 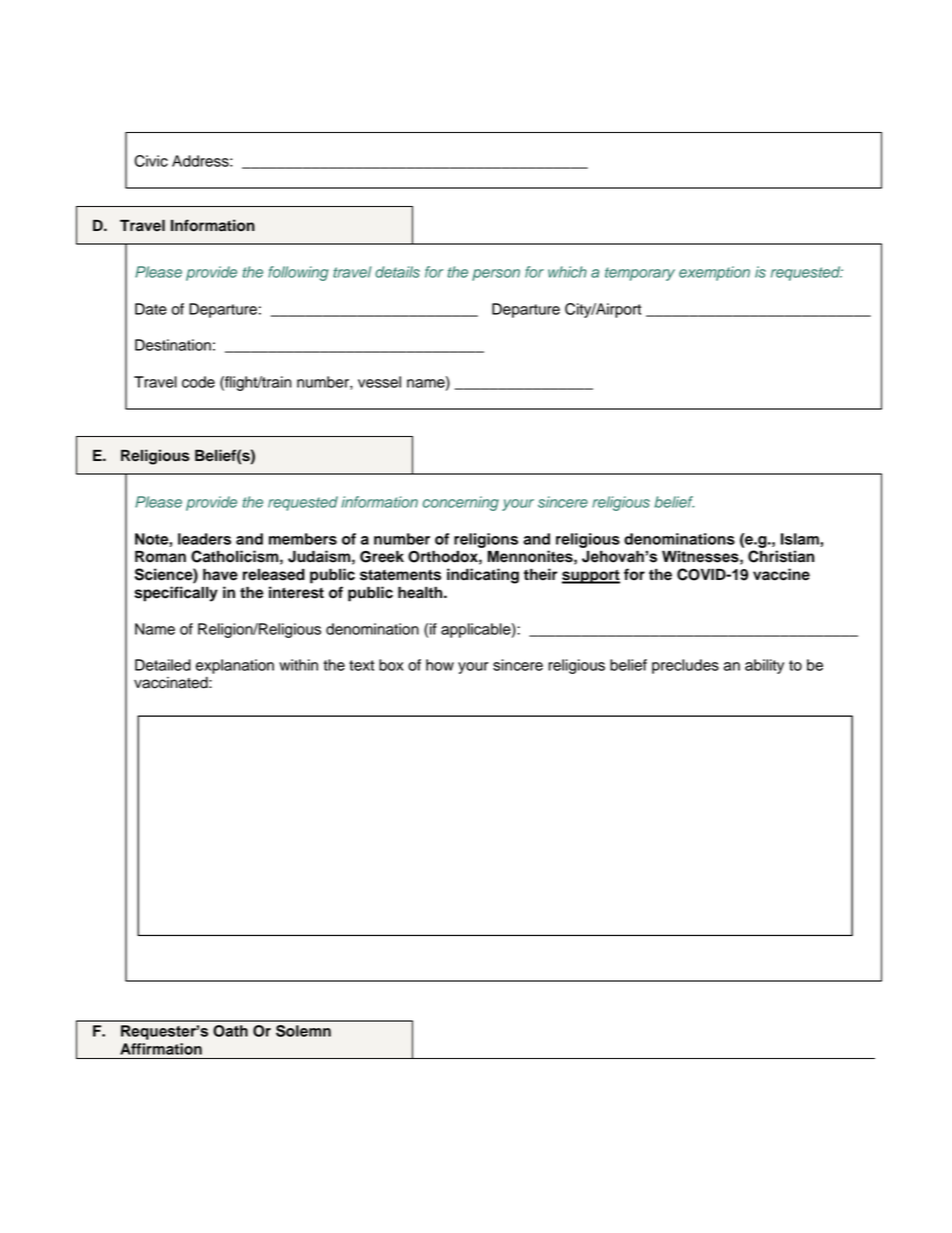 I want to click on vaccine, so click(x=781, y=574).
